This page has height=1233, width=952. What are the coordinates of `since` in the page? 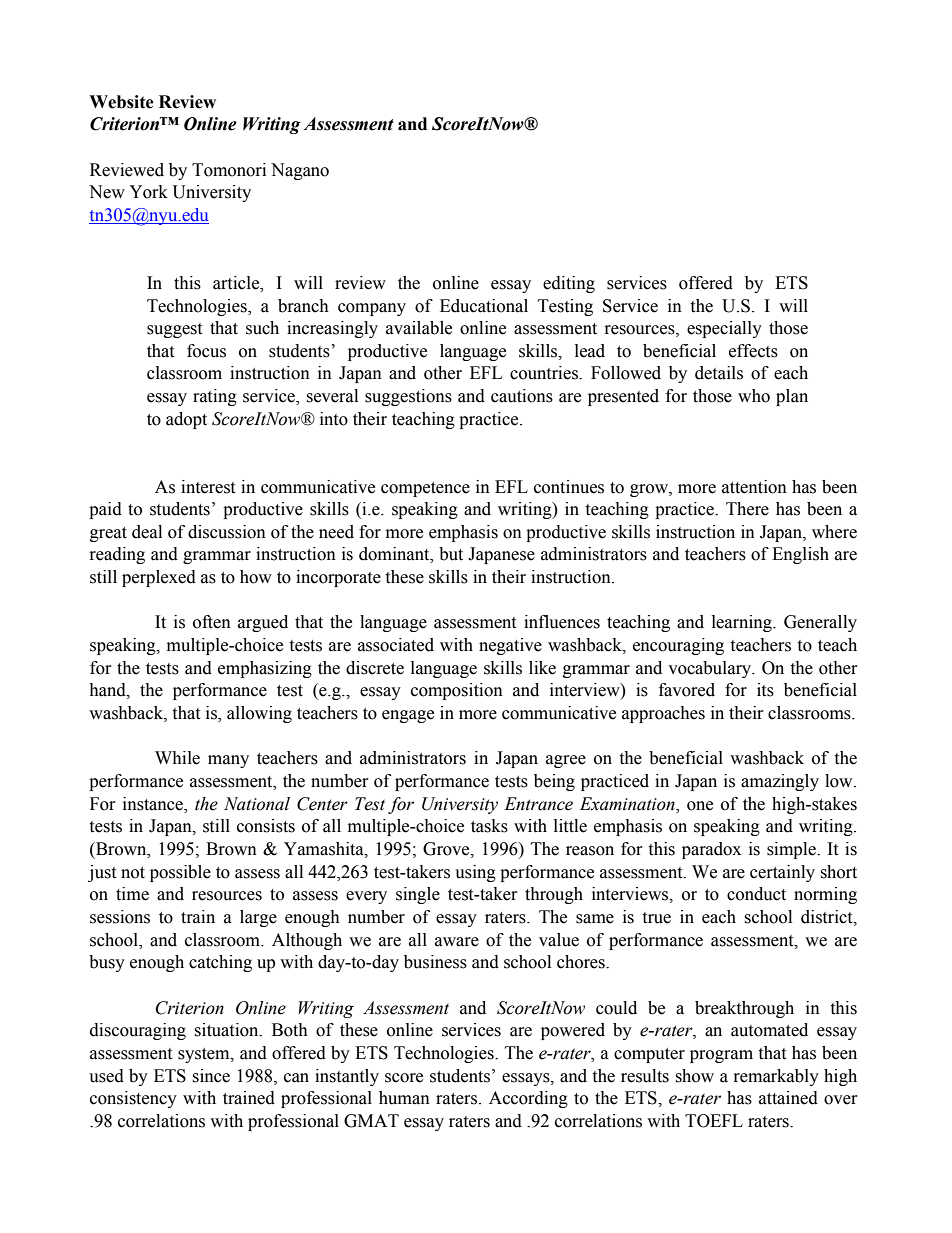 It's located at (211, 1076).
